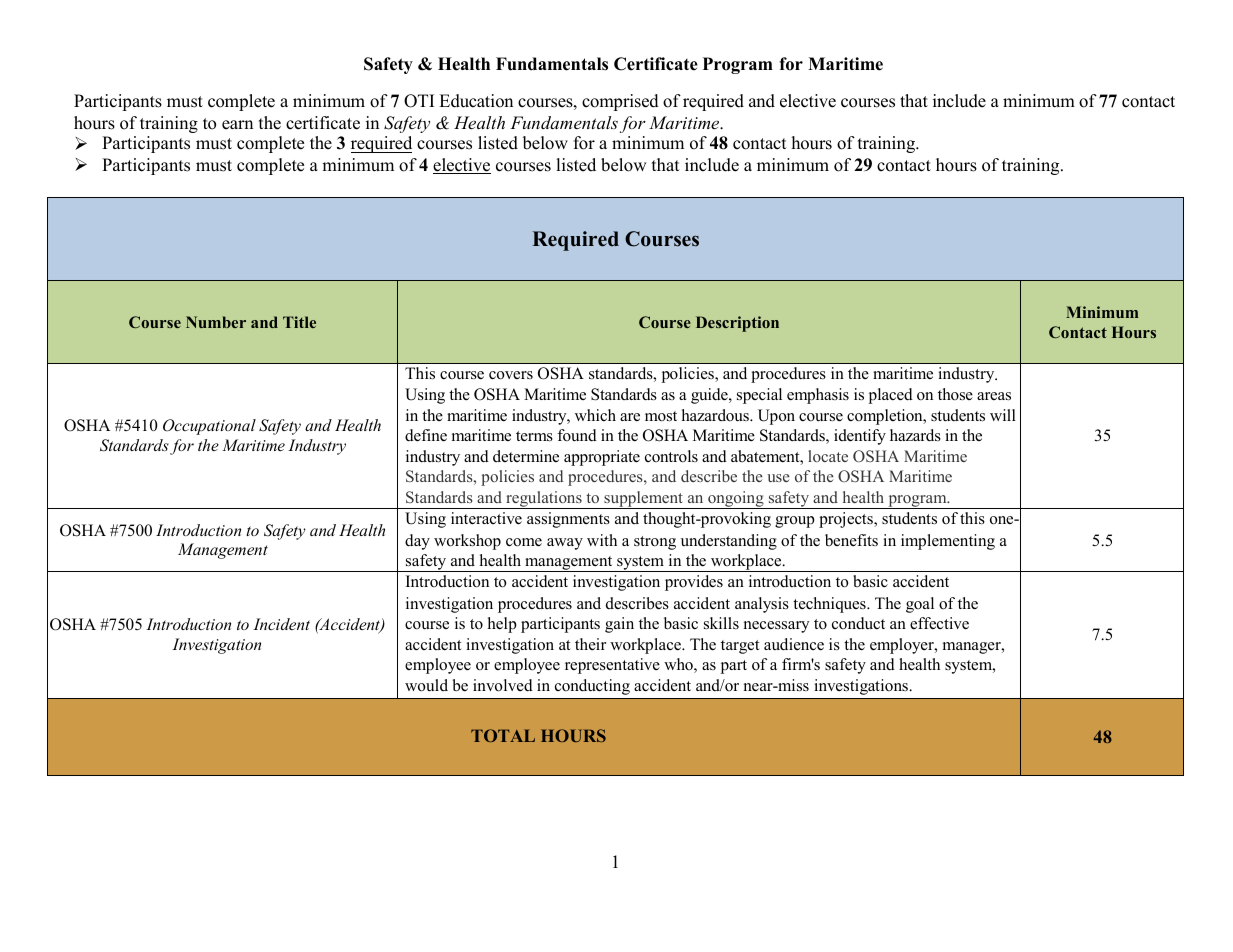 Image resolution: width=1233 pixels, height=952 pixels. I want to click on Description, so click(737, 324).
